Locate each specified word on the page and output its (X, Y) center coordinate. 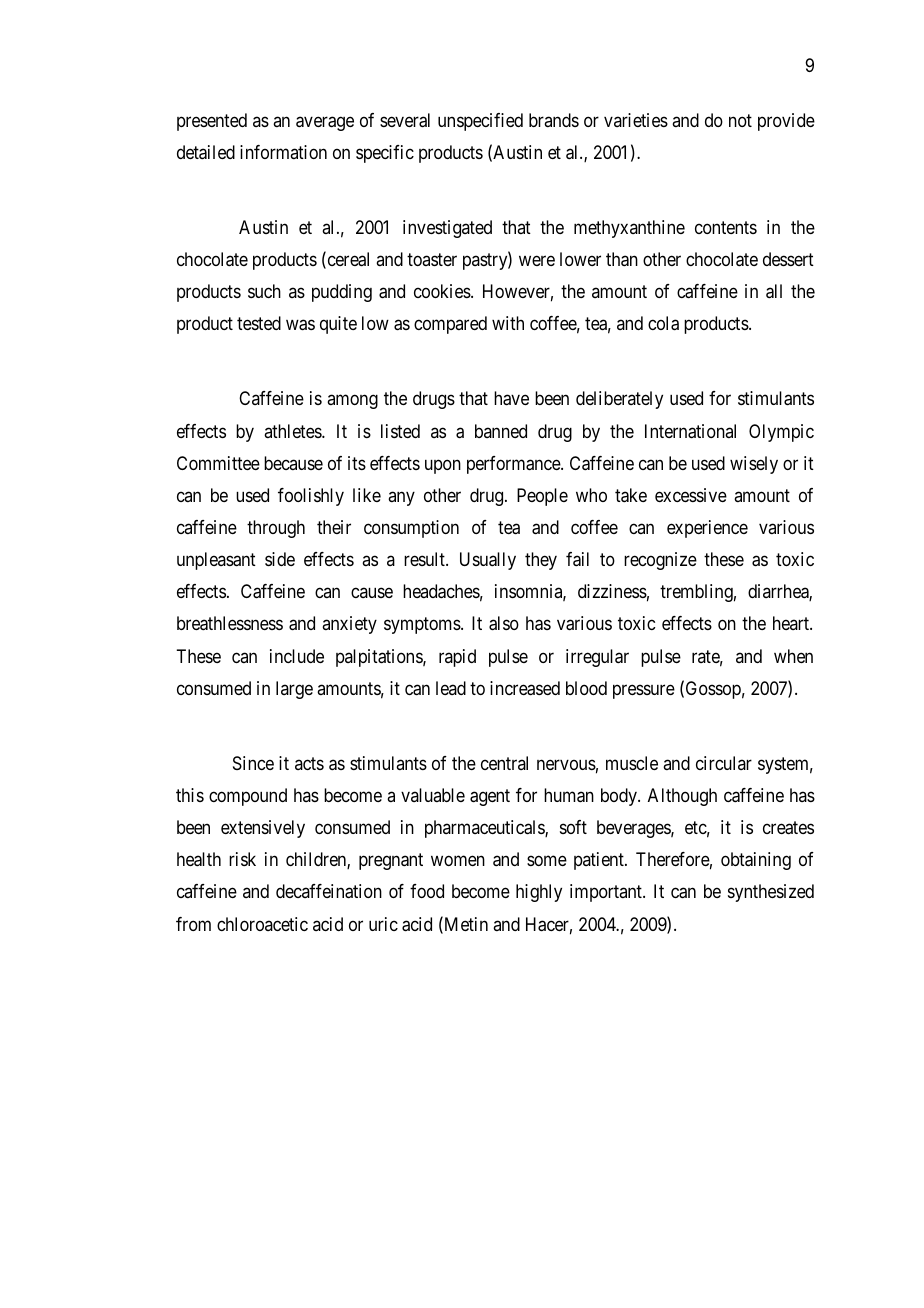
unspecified (480, 122)
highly (539, 893)
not (740, 120)
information (283, 152)
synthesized (771, 893)
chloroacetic (262, 924)
